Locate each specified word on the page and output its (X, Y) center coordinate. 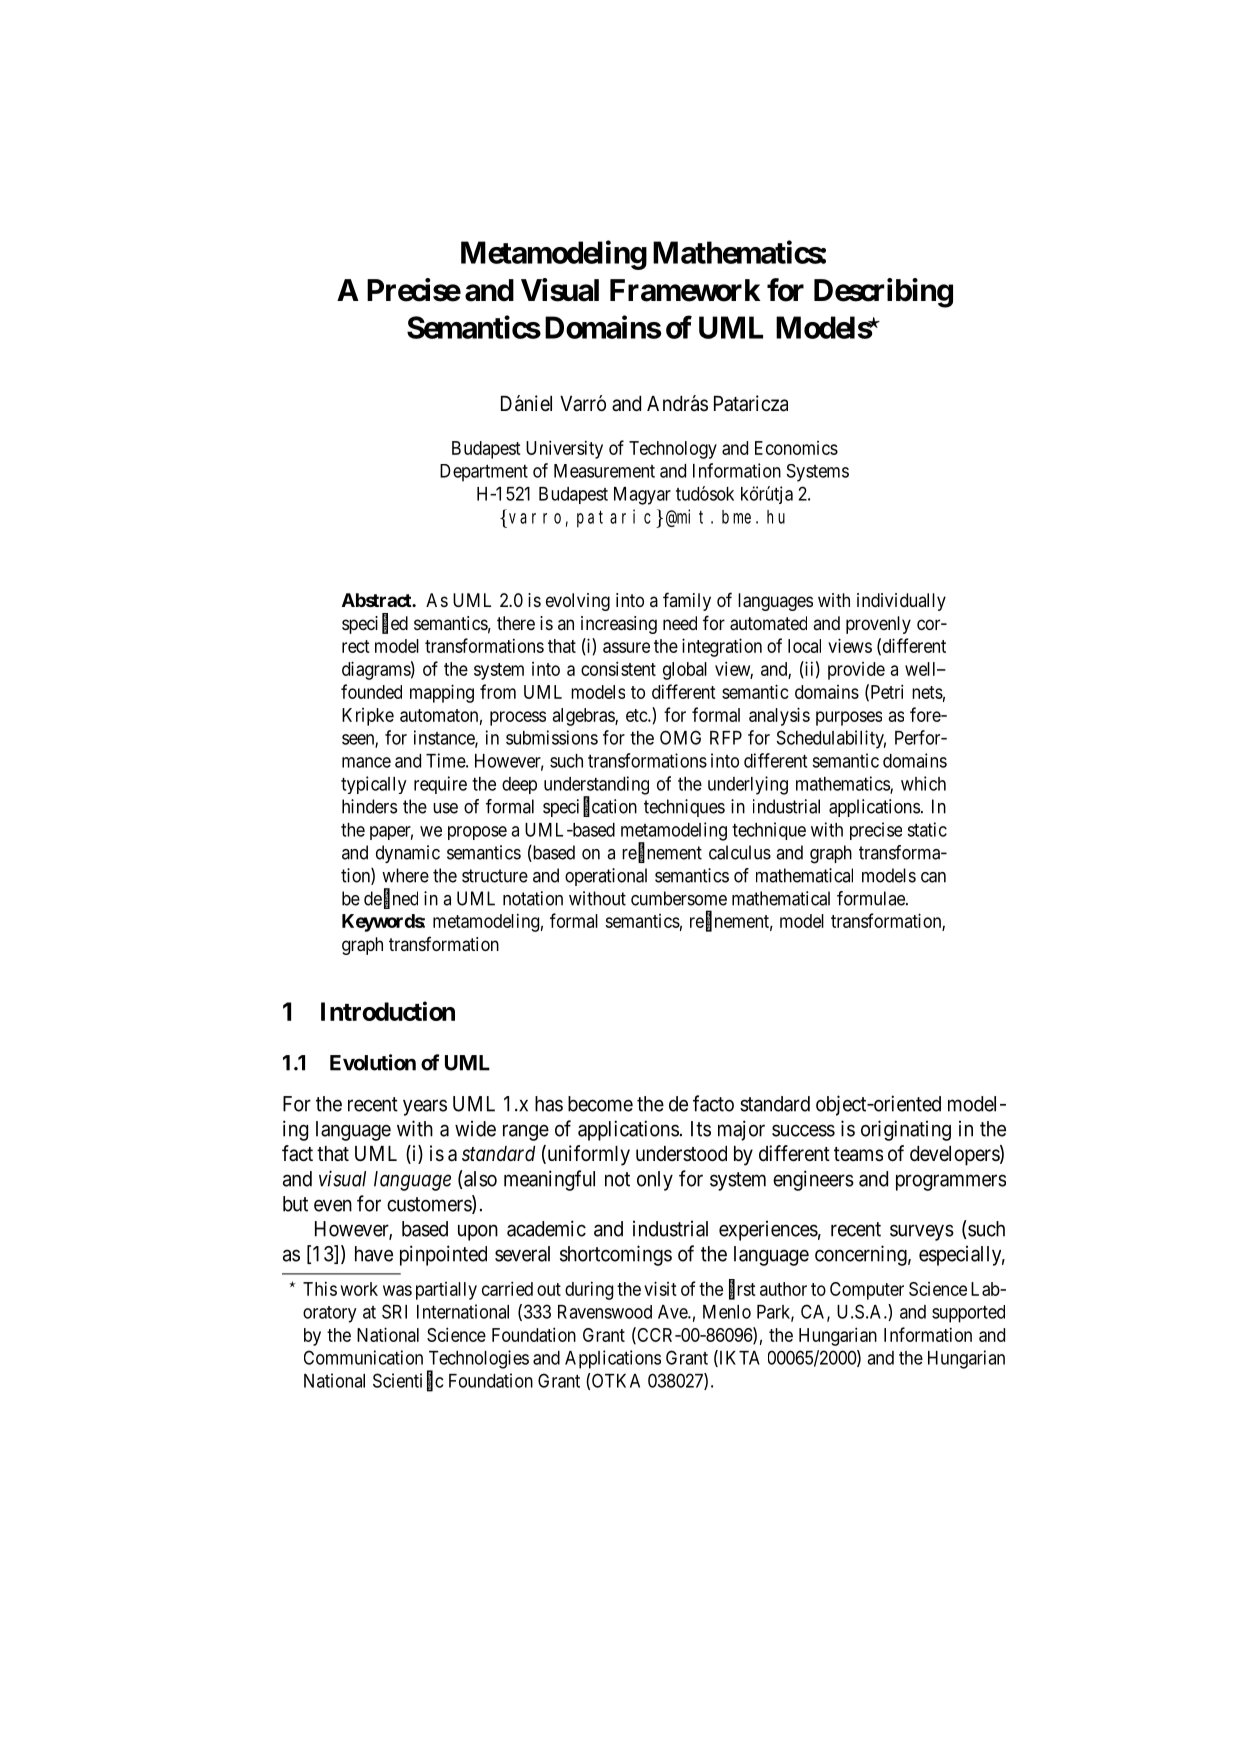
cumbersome (679, 898)
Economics (796, 448)
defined (391, 899)
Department (484, 473)
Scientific (408, 1381)
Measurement (604, 471)
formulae (872, 898)
